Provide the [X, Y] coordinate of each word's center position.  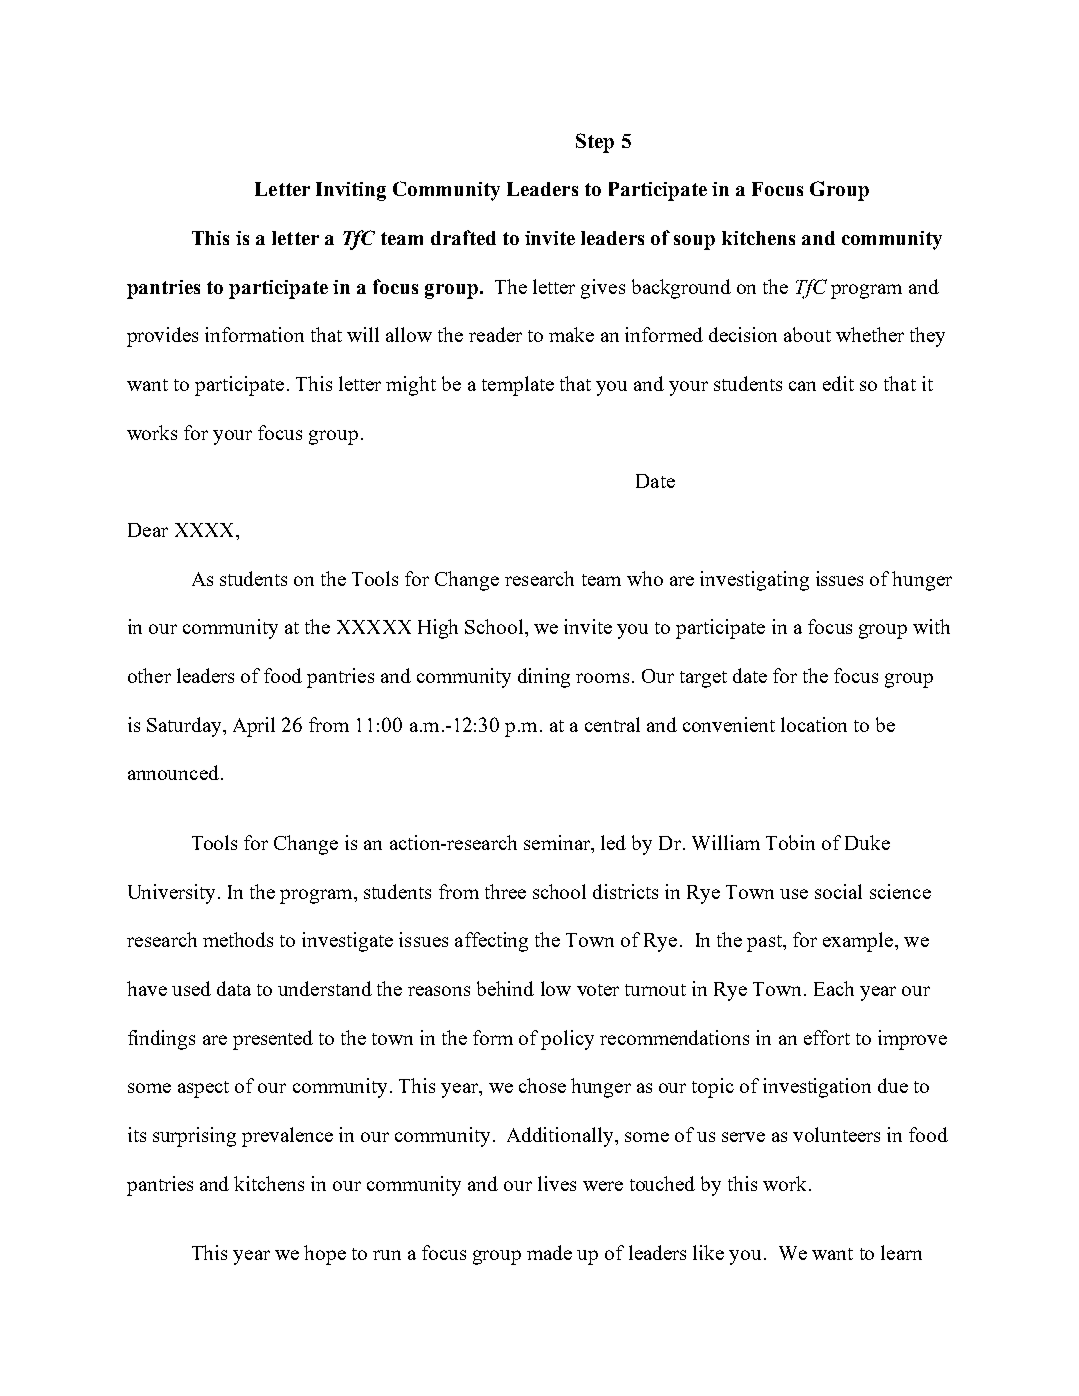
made [549, 1252]
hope [325, 1255]
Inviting [351, 191]
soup [694, 242]
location [814, 724]
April [254, 727]
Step [595, 143]
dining [544, 678]
